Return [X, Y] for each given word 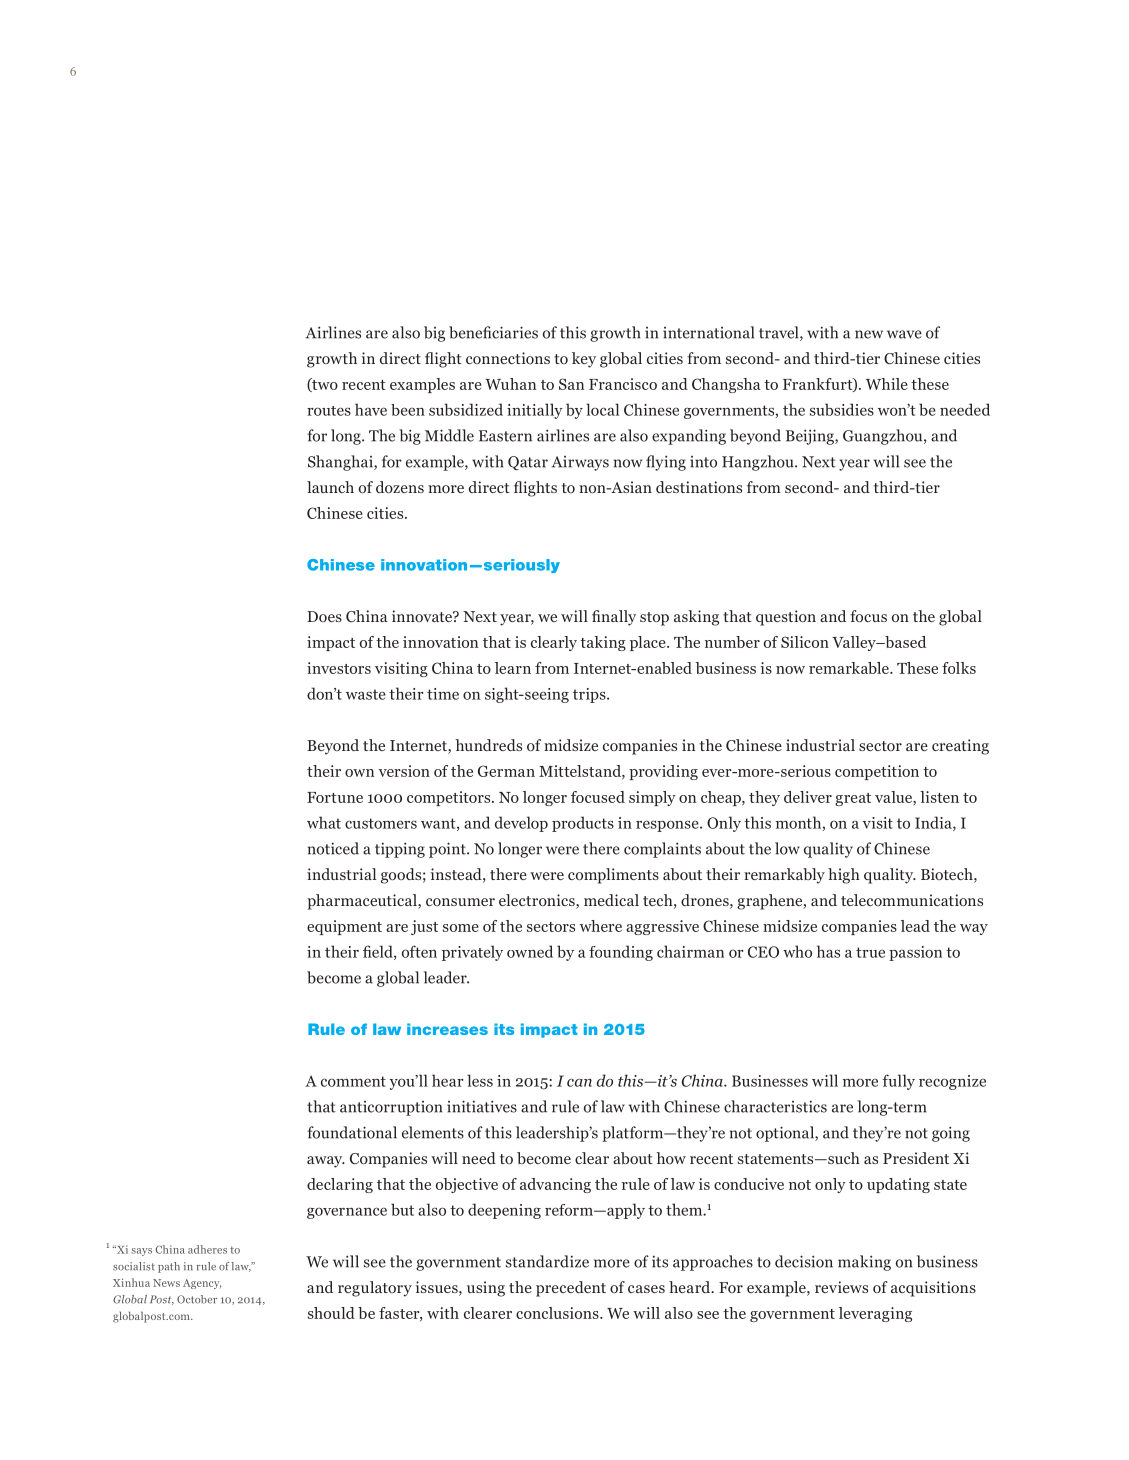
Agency [202, 1284]
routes [329, 411]
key [584, 360]
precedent [571, 1289]
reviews [841, 1287]
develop [521, 824]
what [324, 822]
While [887, 384]
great [853, 799]
